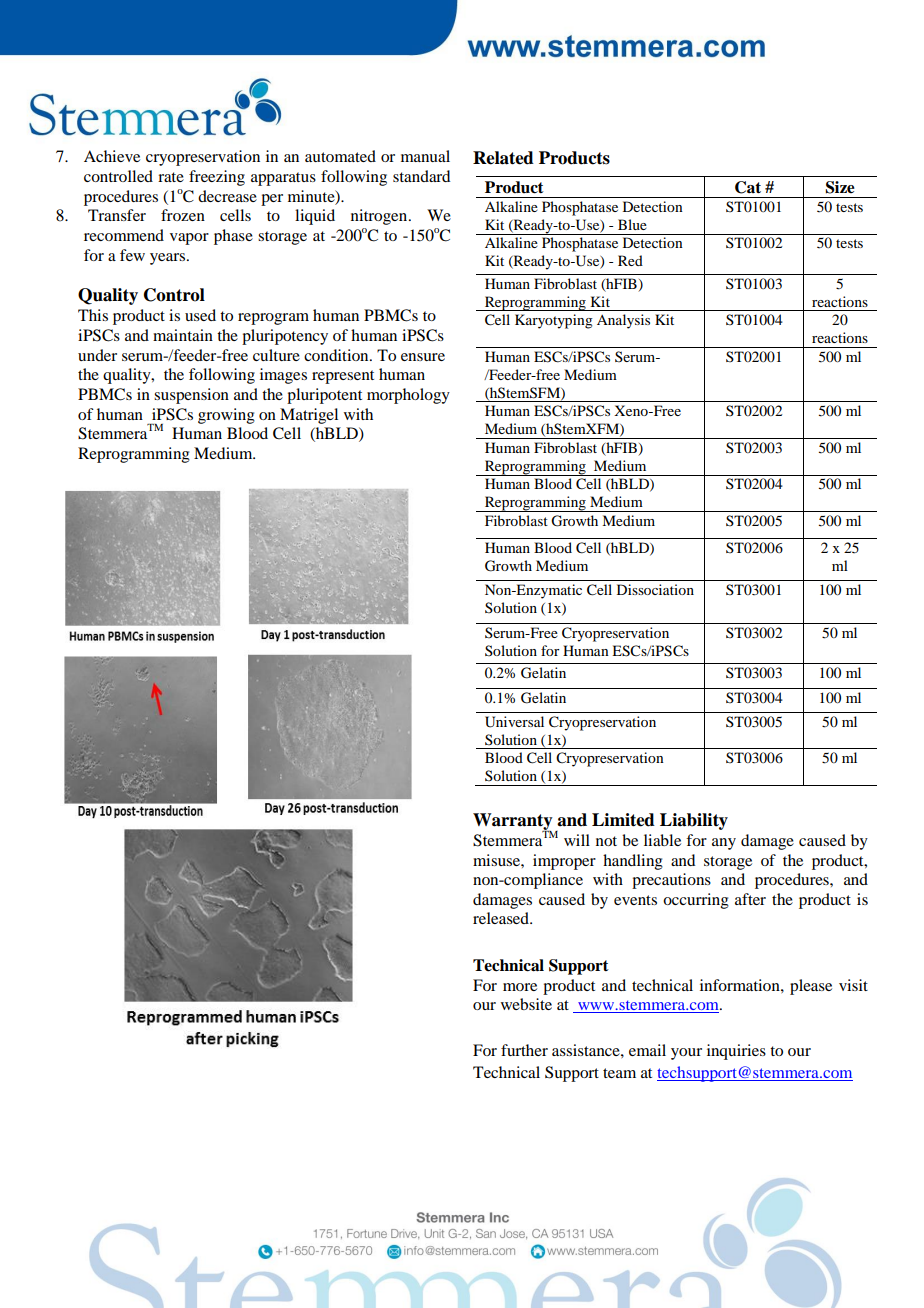  Describe the element at coordinates (171, 177) in the page. I see `rate` at that location.
